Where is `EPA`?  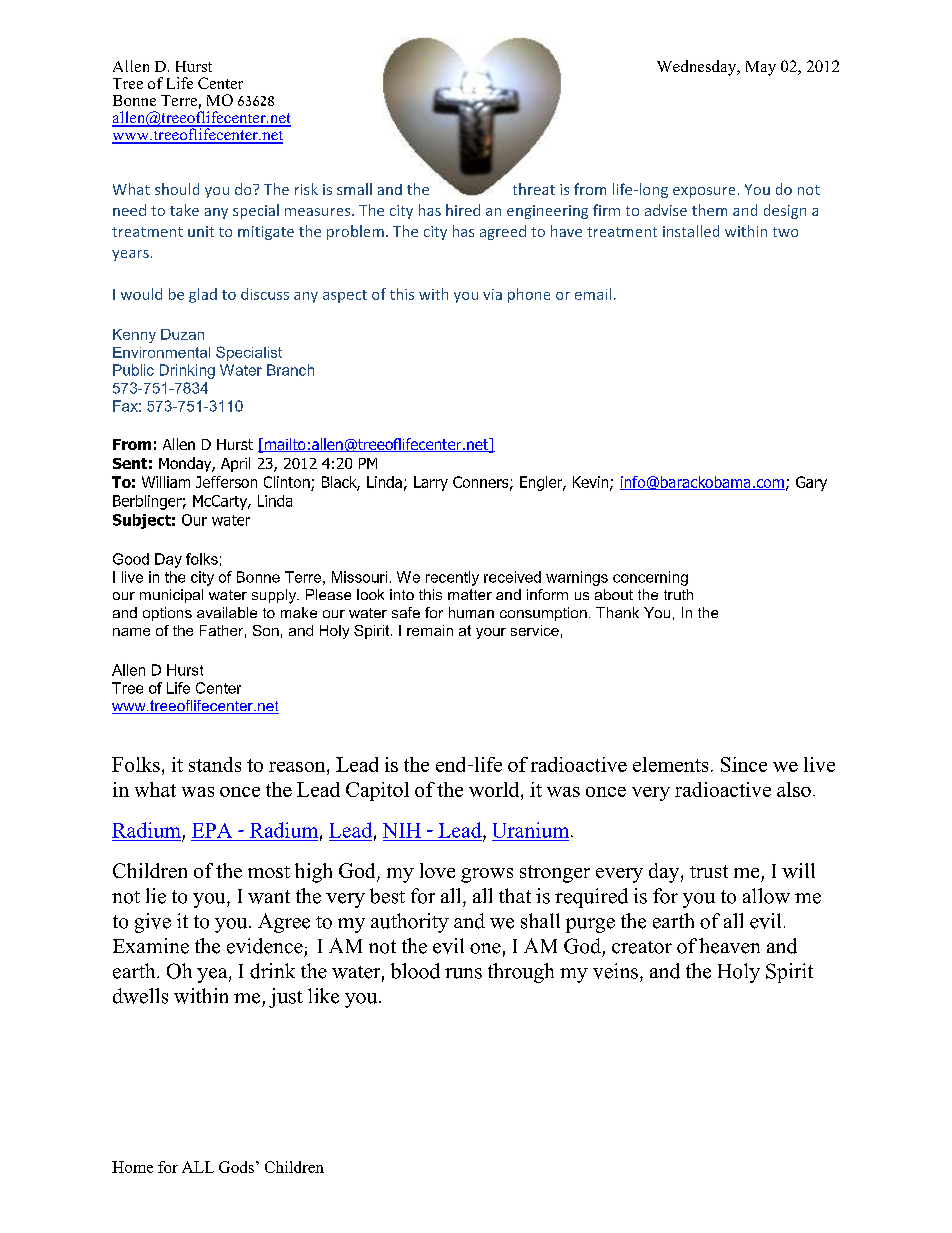 EPA is located at coordinates (212, 830).
